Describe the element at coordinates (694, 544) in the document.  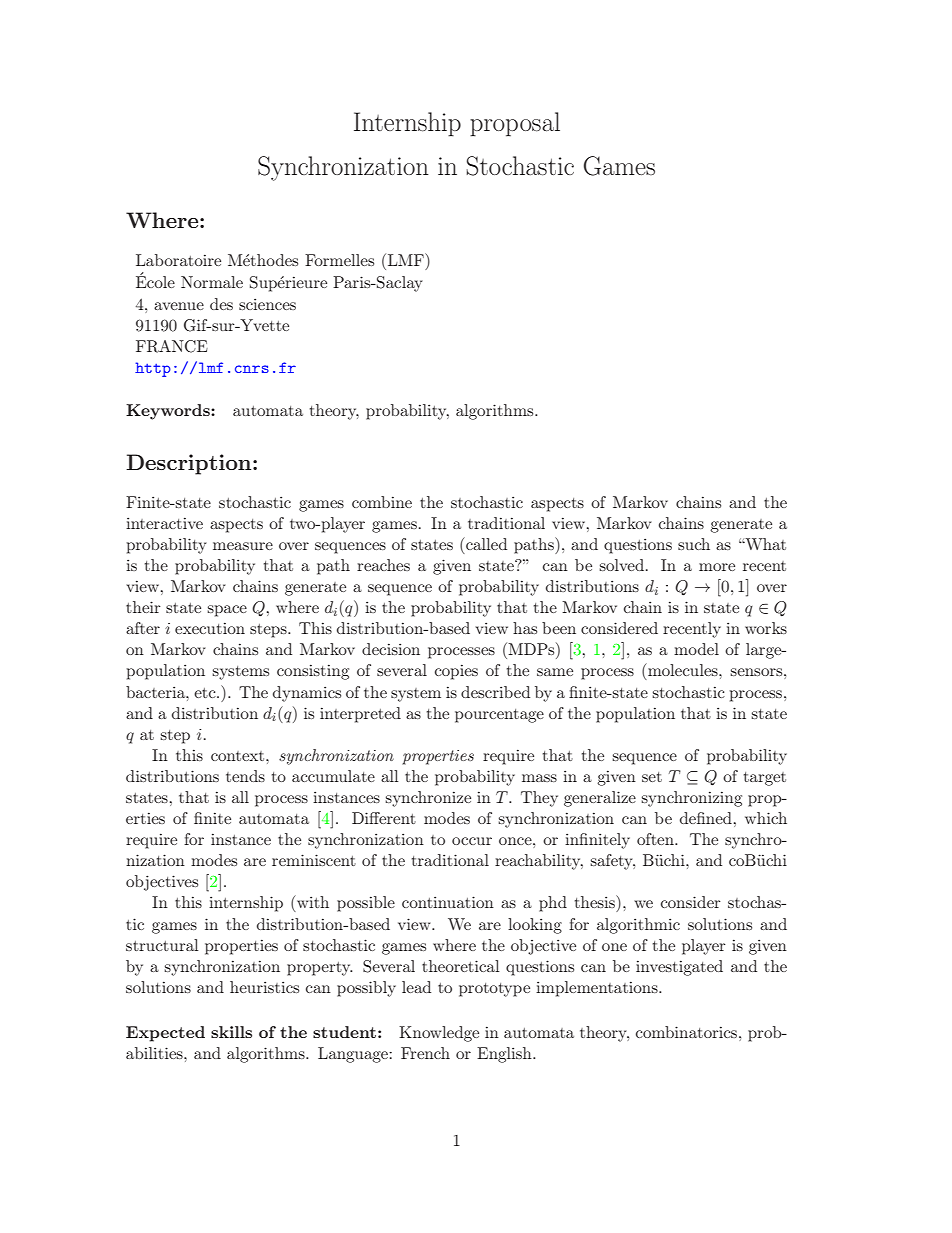
I see `such` at that location.
